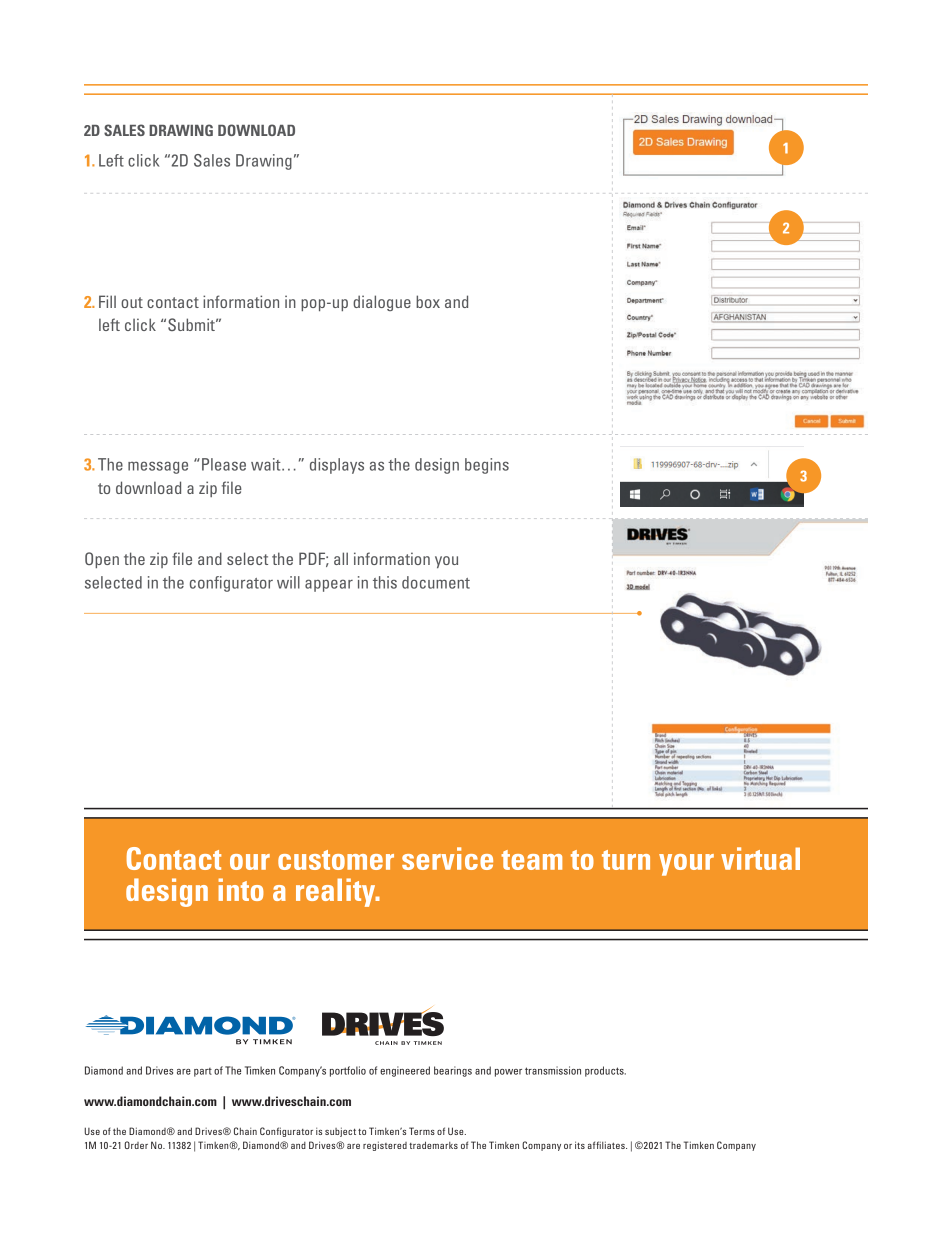  What do you see at coordinates (132, 302) in the document?
I see `out` at bounding box center [132, 302].
